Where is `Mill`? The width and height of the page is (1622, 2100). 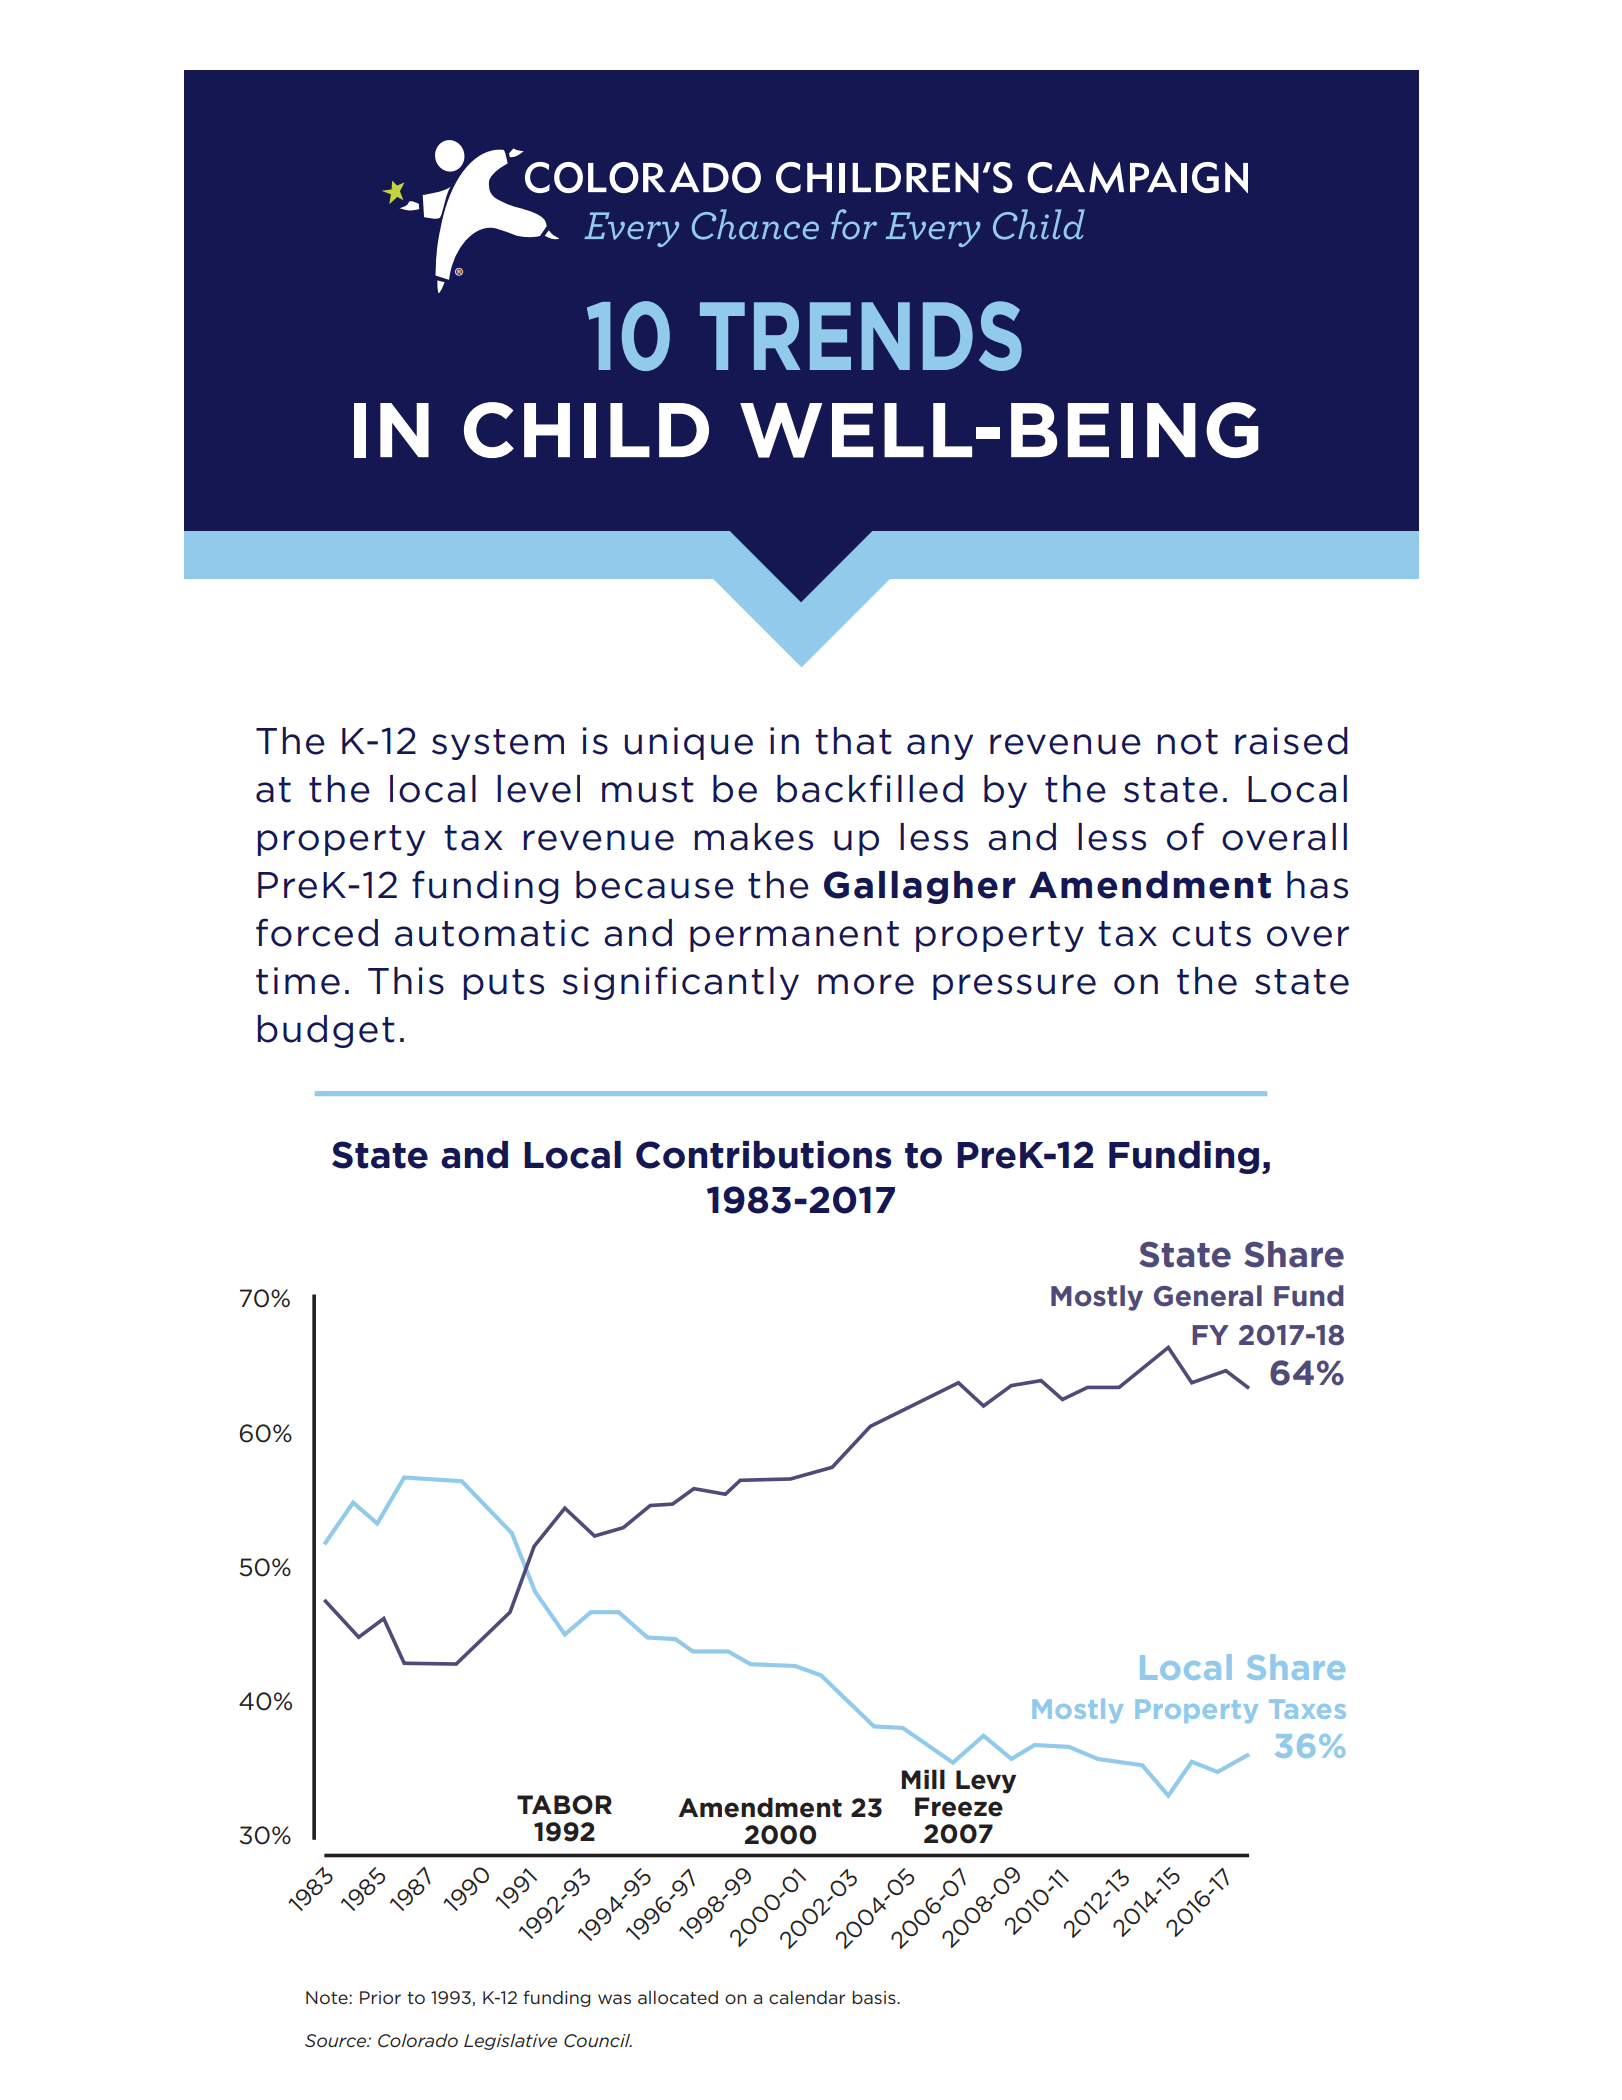 Mill is located at coordinates (923, 1779).
